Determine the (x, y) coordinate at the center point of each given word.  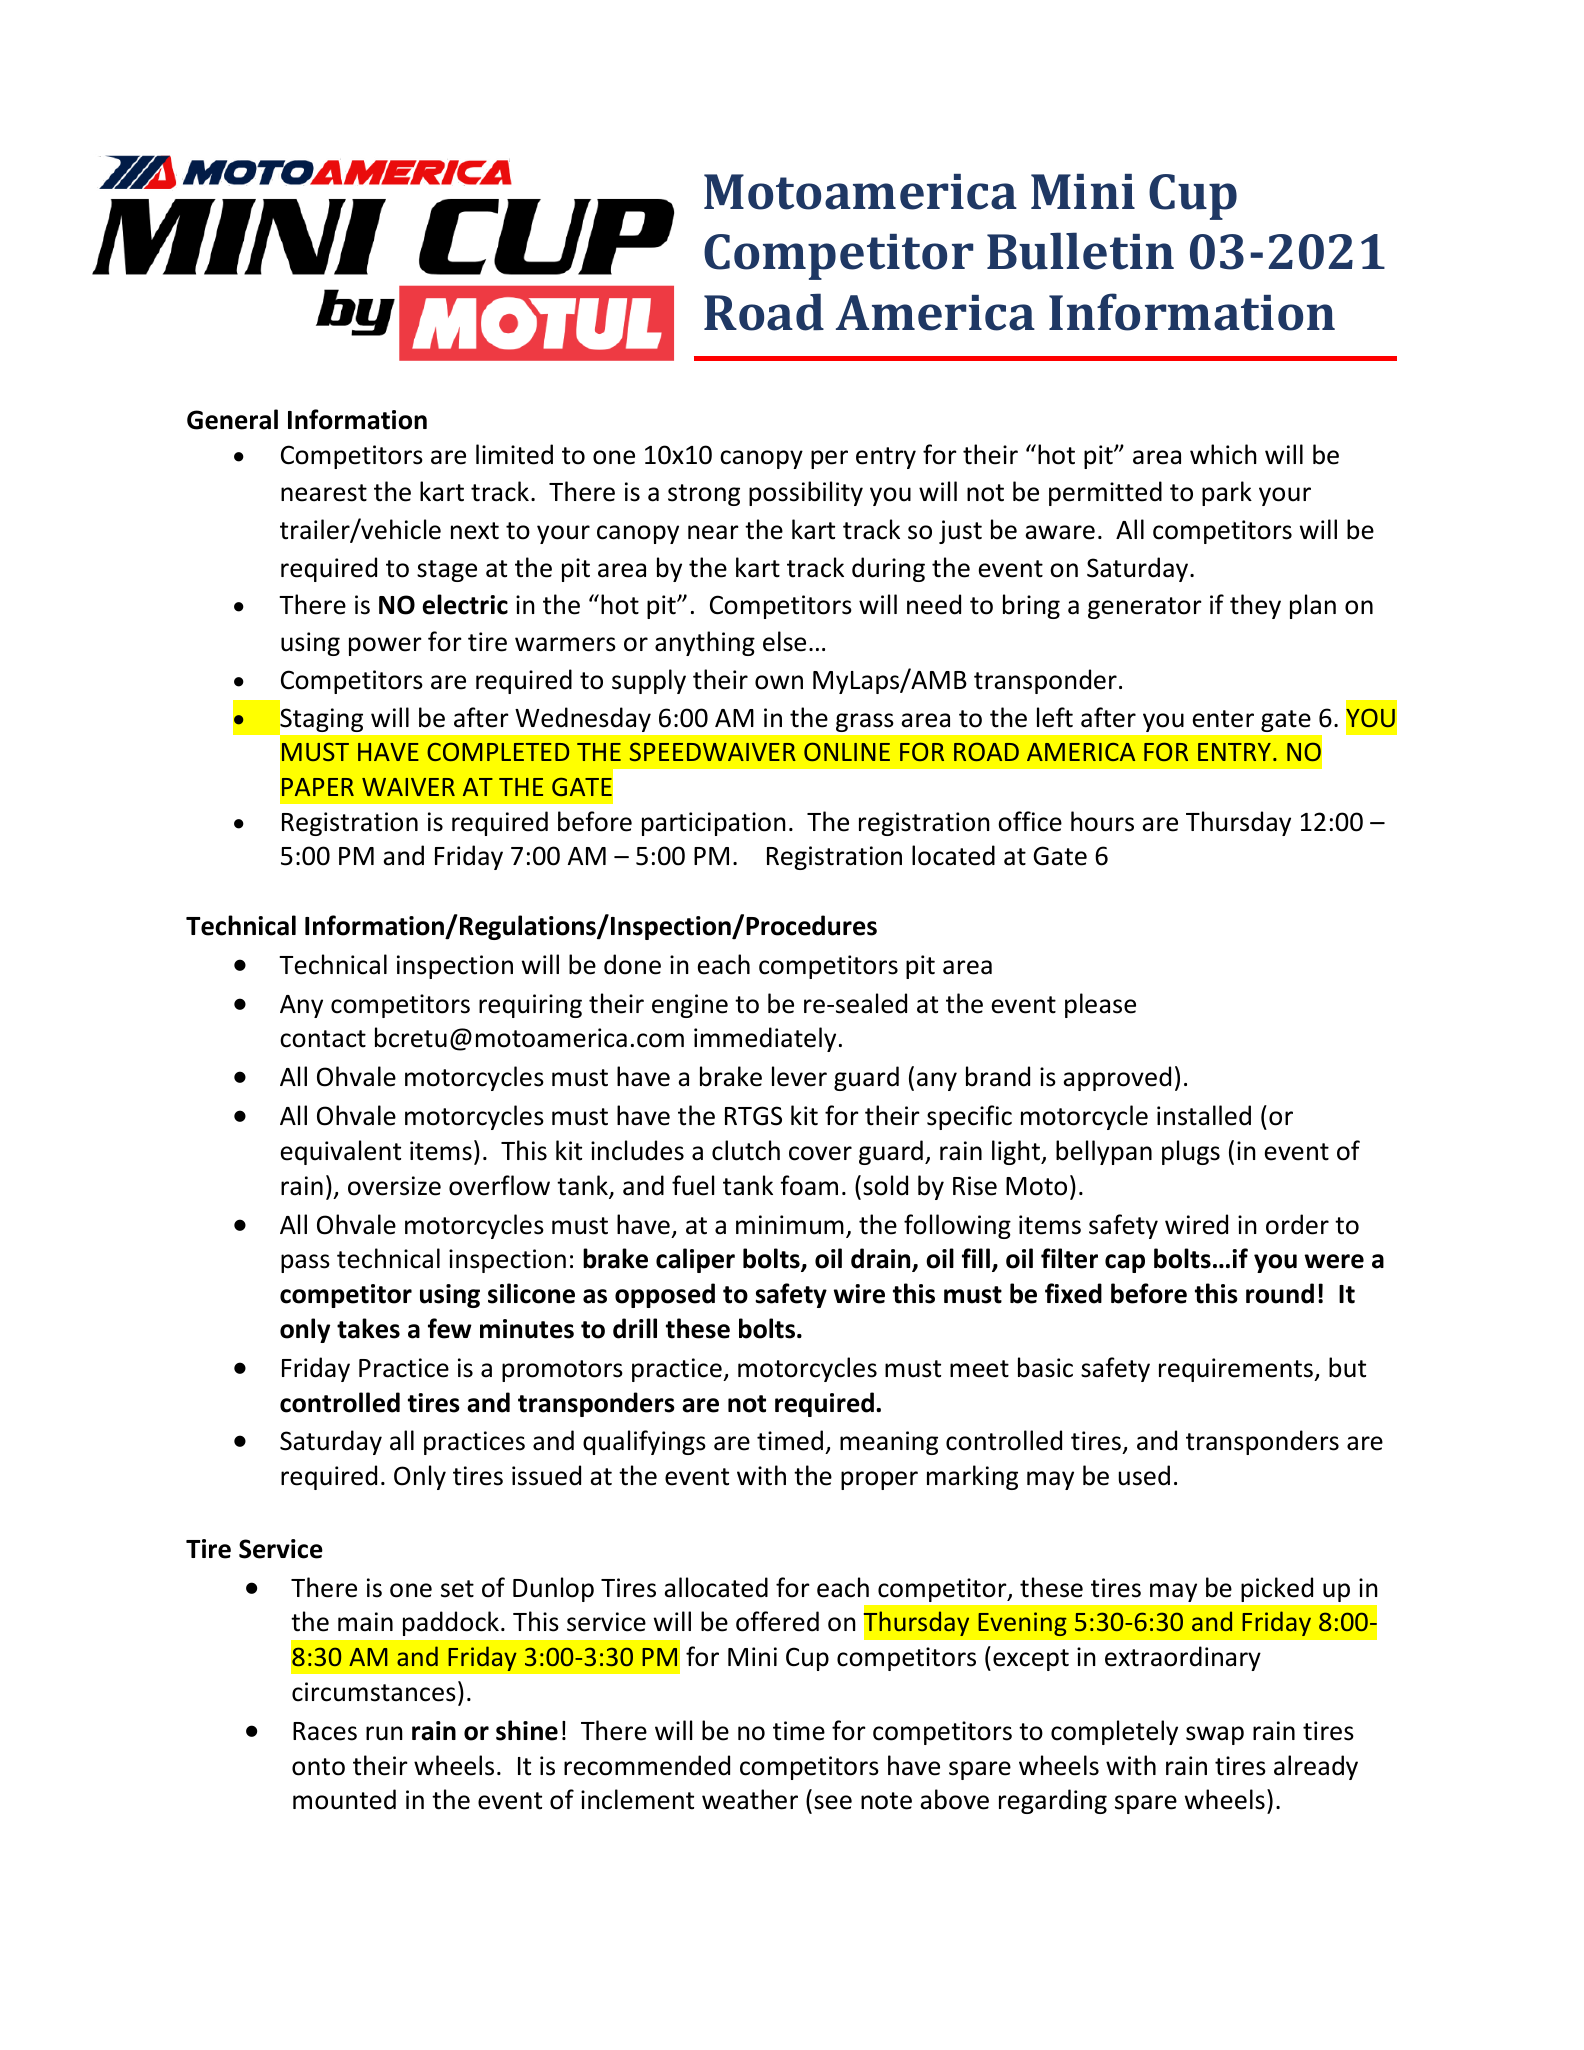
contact (323, 1039)
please (1100, 1005)
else (784, 641)
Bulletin (1080, 251)
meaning (889, 1443)
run (384, 1733)
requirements (1237, 1370)
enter (1223, 719)
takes (368, 1328)
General (232, 419)
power (385, 646)
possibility (806, 493)
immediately (765, 1039)
